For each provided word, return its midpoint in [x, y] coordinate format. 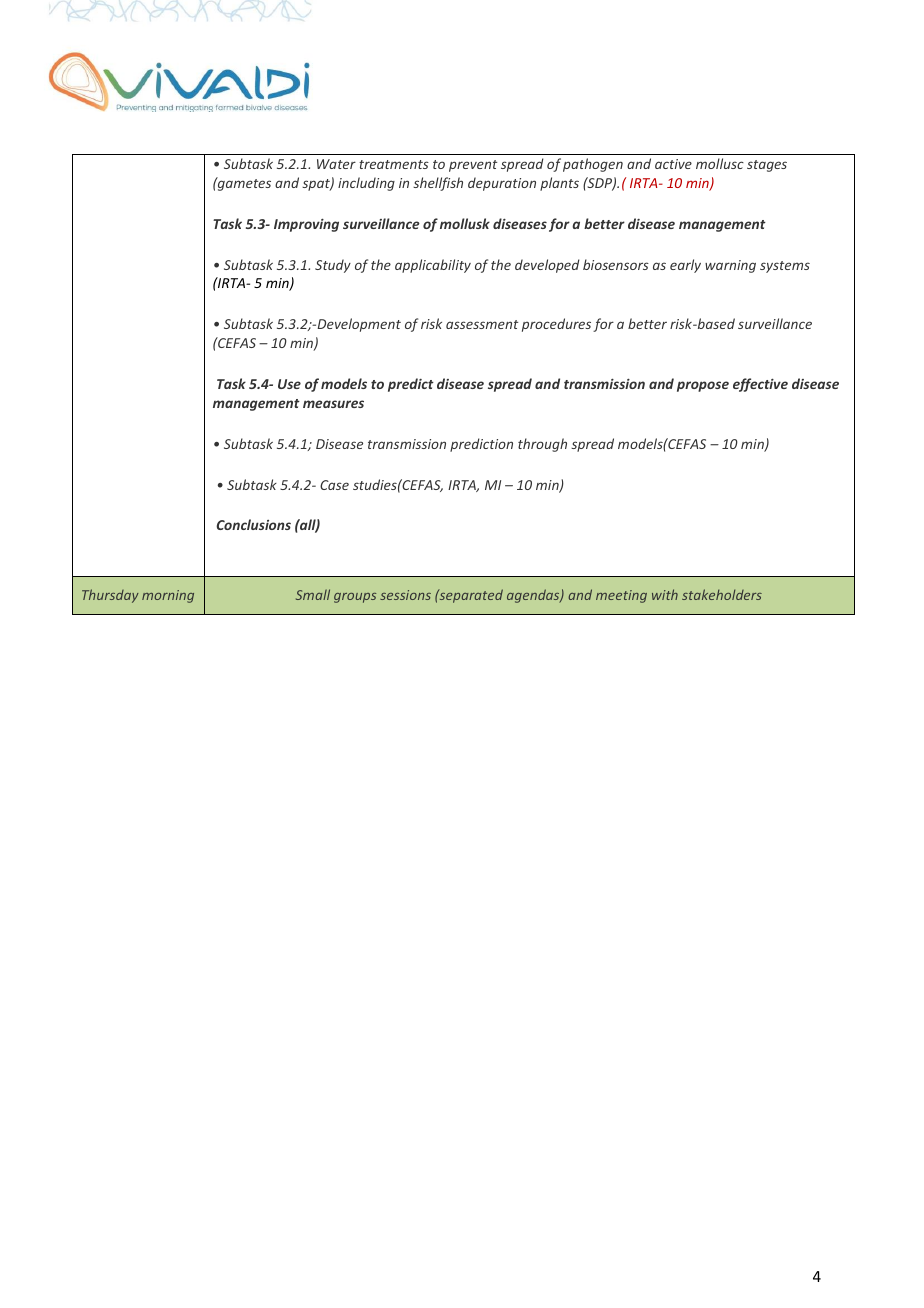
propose [703, 386]
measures [333, 404]
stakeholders [722, 594]
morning [168, 596]
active [673, 164]
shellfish [438, 184]
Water [336, 164]
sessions [405, 595]
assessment [482, 324]
